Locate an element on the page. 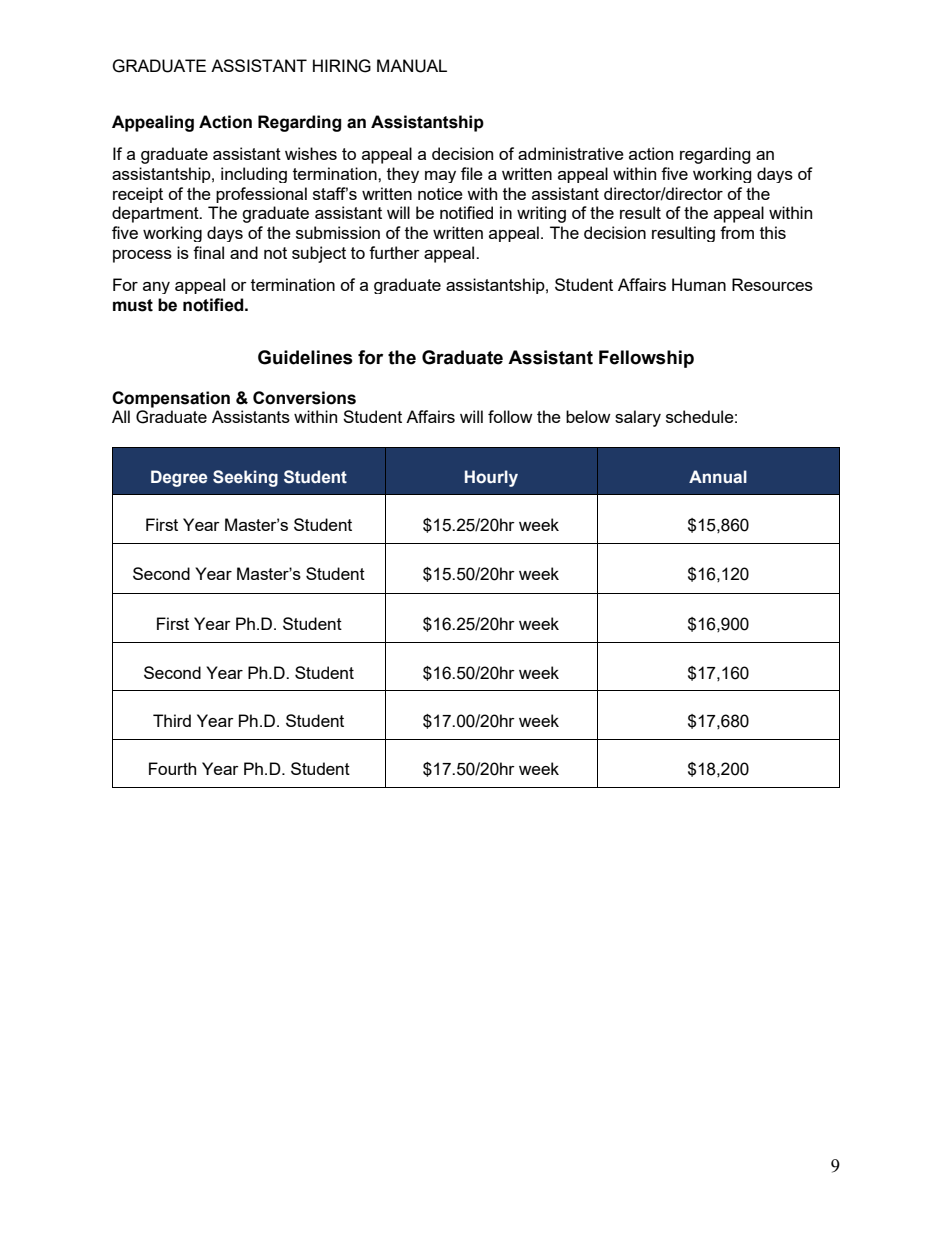 Image resolution: width=952 pixels, height=1233 pixels. Fourth is located at coordinates (172, 768).
